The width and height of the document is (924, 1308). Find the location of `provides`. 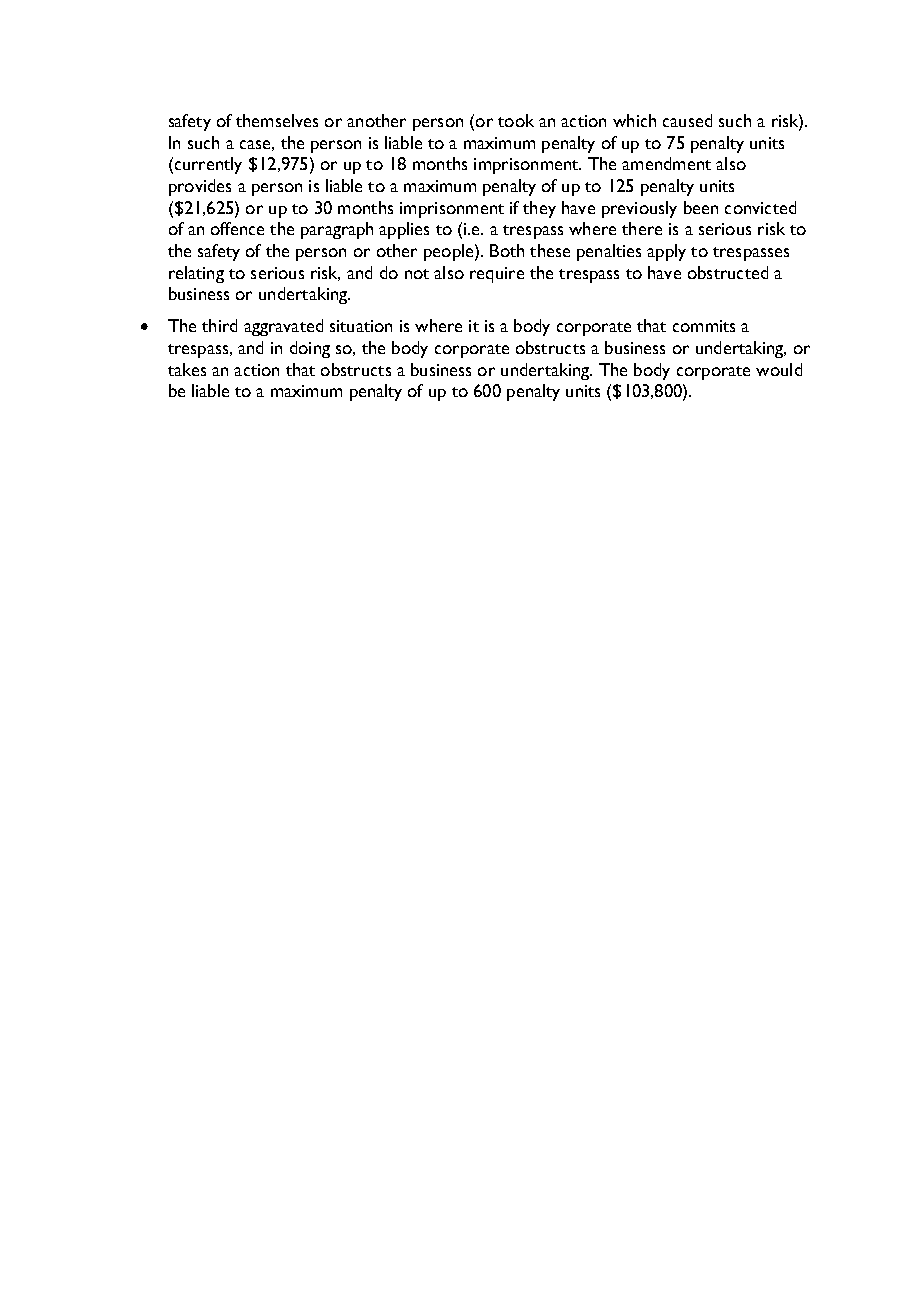

provides is located at coordinates (200, 187).
